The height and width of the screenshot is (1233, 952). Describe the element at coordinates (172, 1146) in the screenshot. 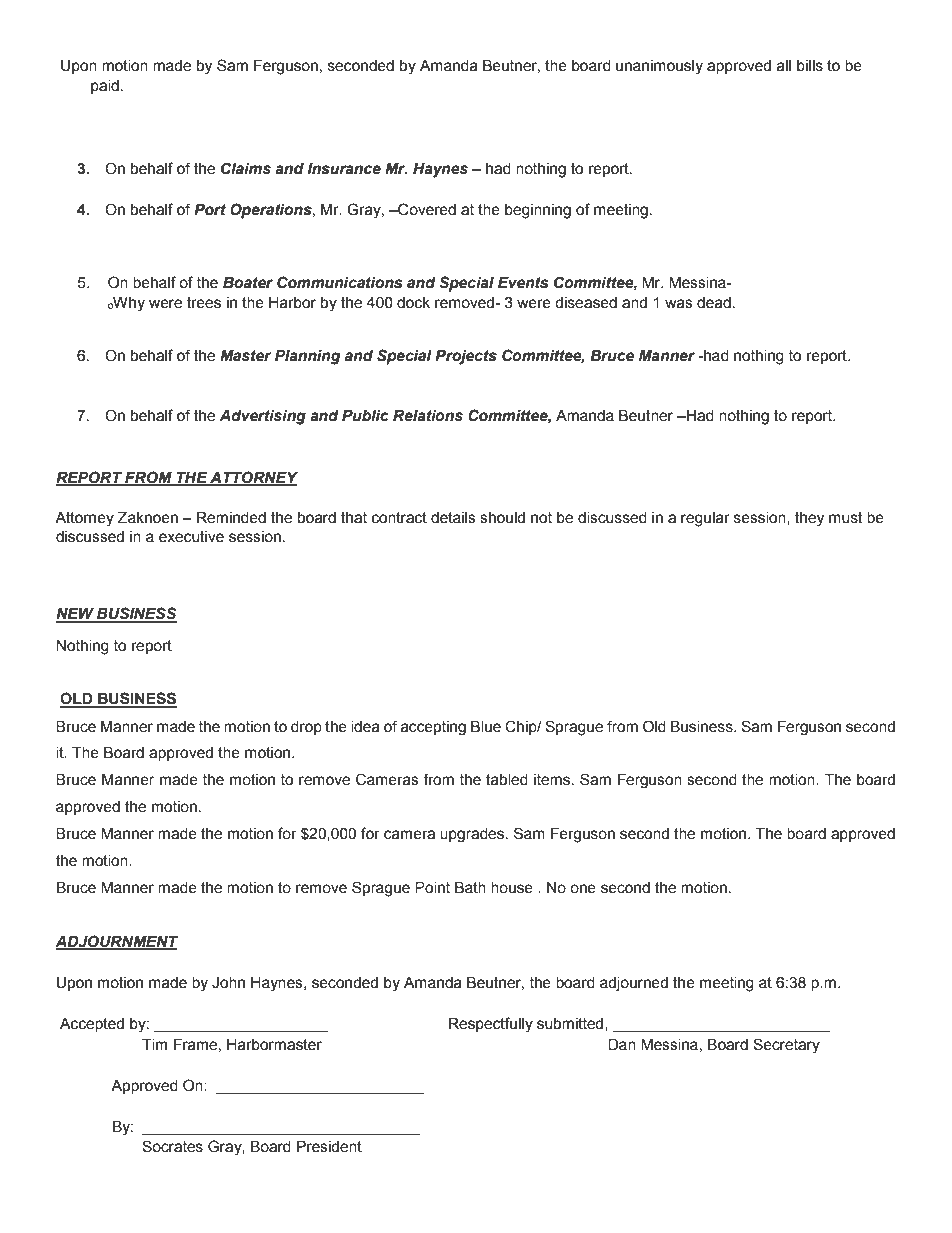

I see `Socrates` at that location.
